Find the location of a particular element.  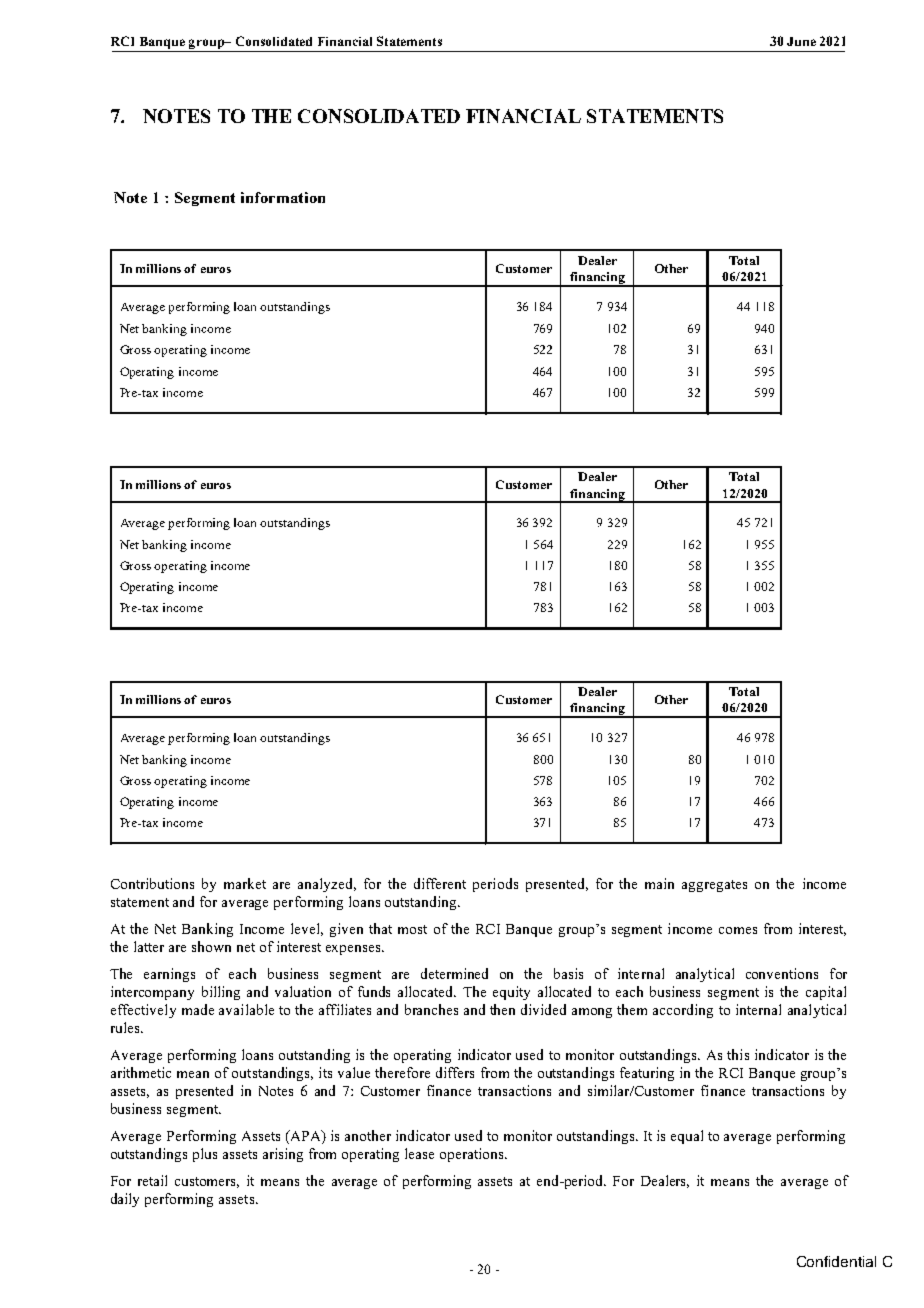

aggregates is located at coordinates (714, 886).
